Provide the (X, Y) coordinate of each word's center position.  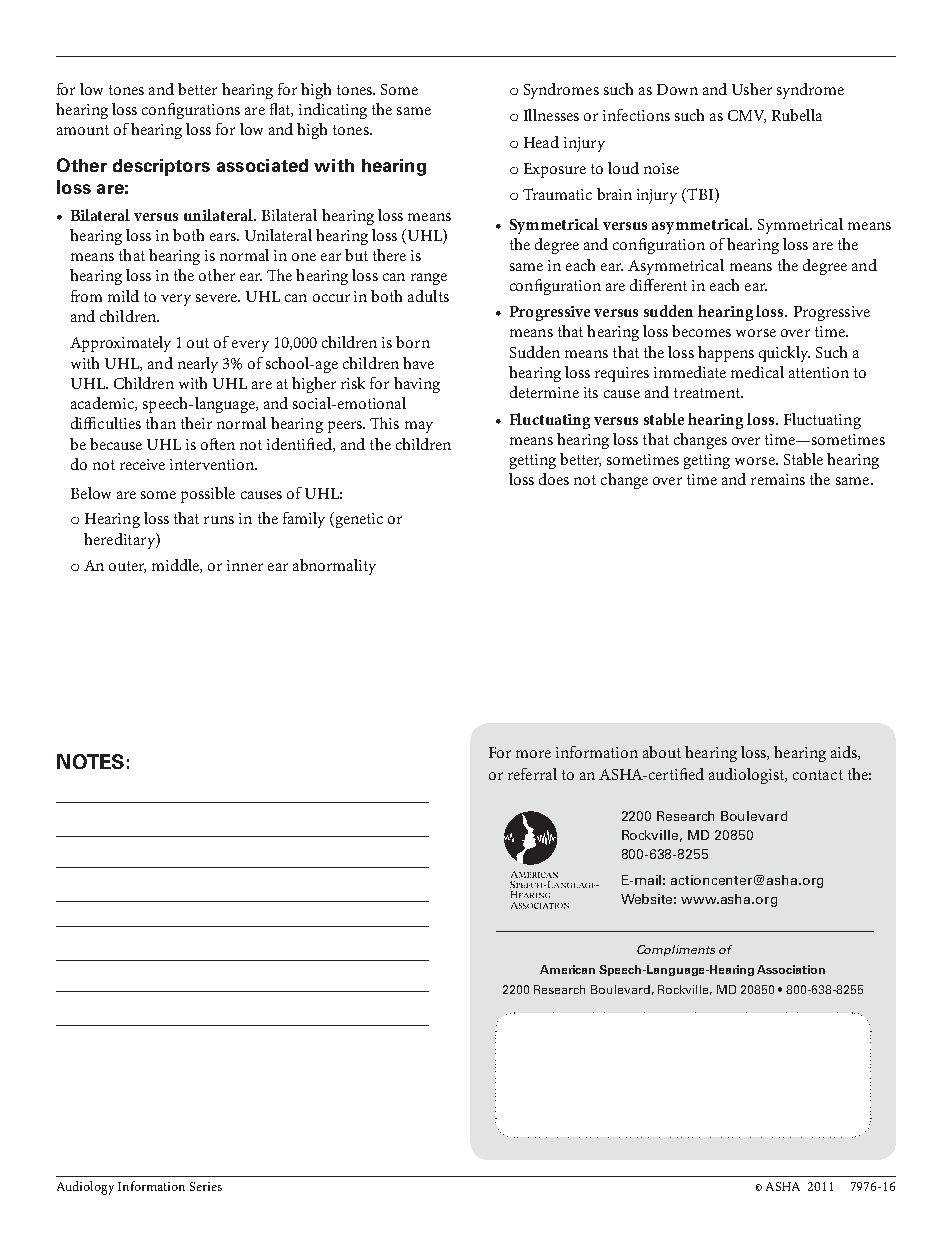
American (567, 969)
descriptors (161, 167)
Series (206, 1186)
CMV (747, 116)
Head (541, 142)
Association (791, 969)
